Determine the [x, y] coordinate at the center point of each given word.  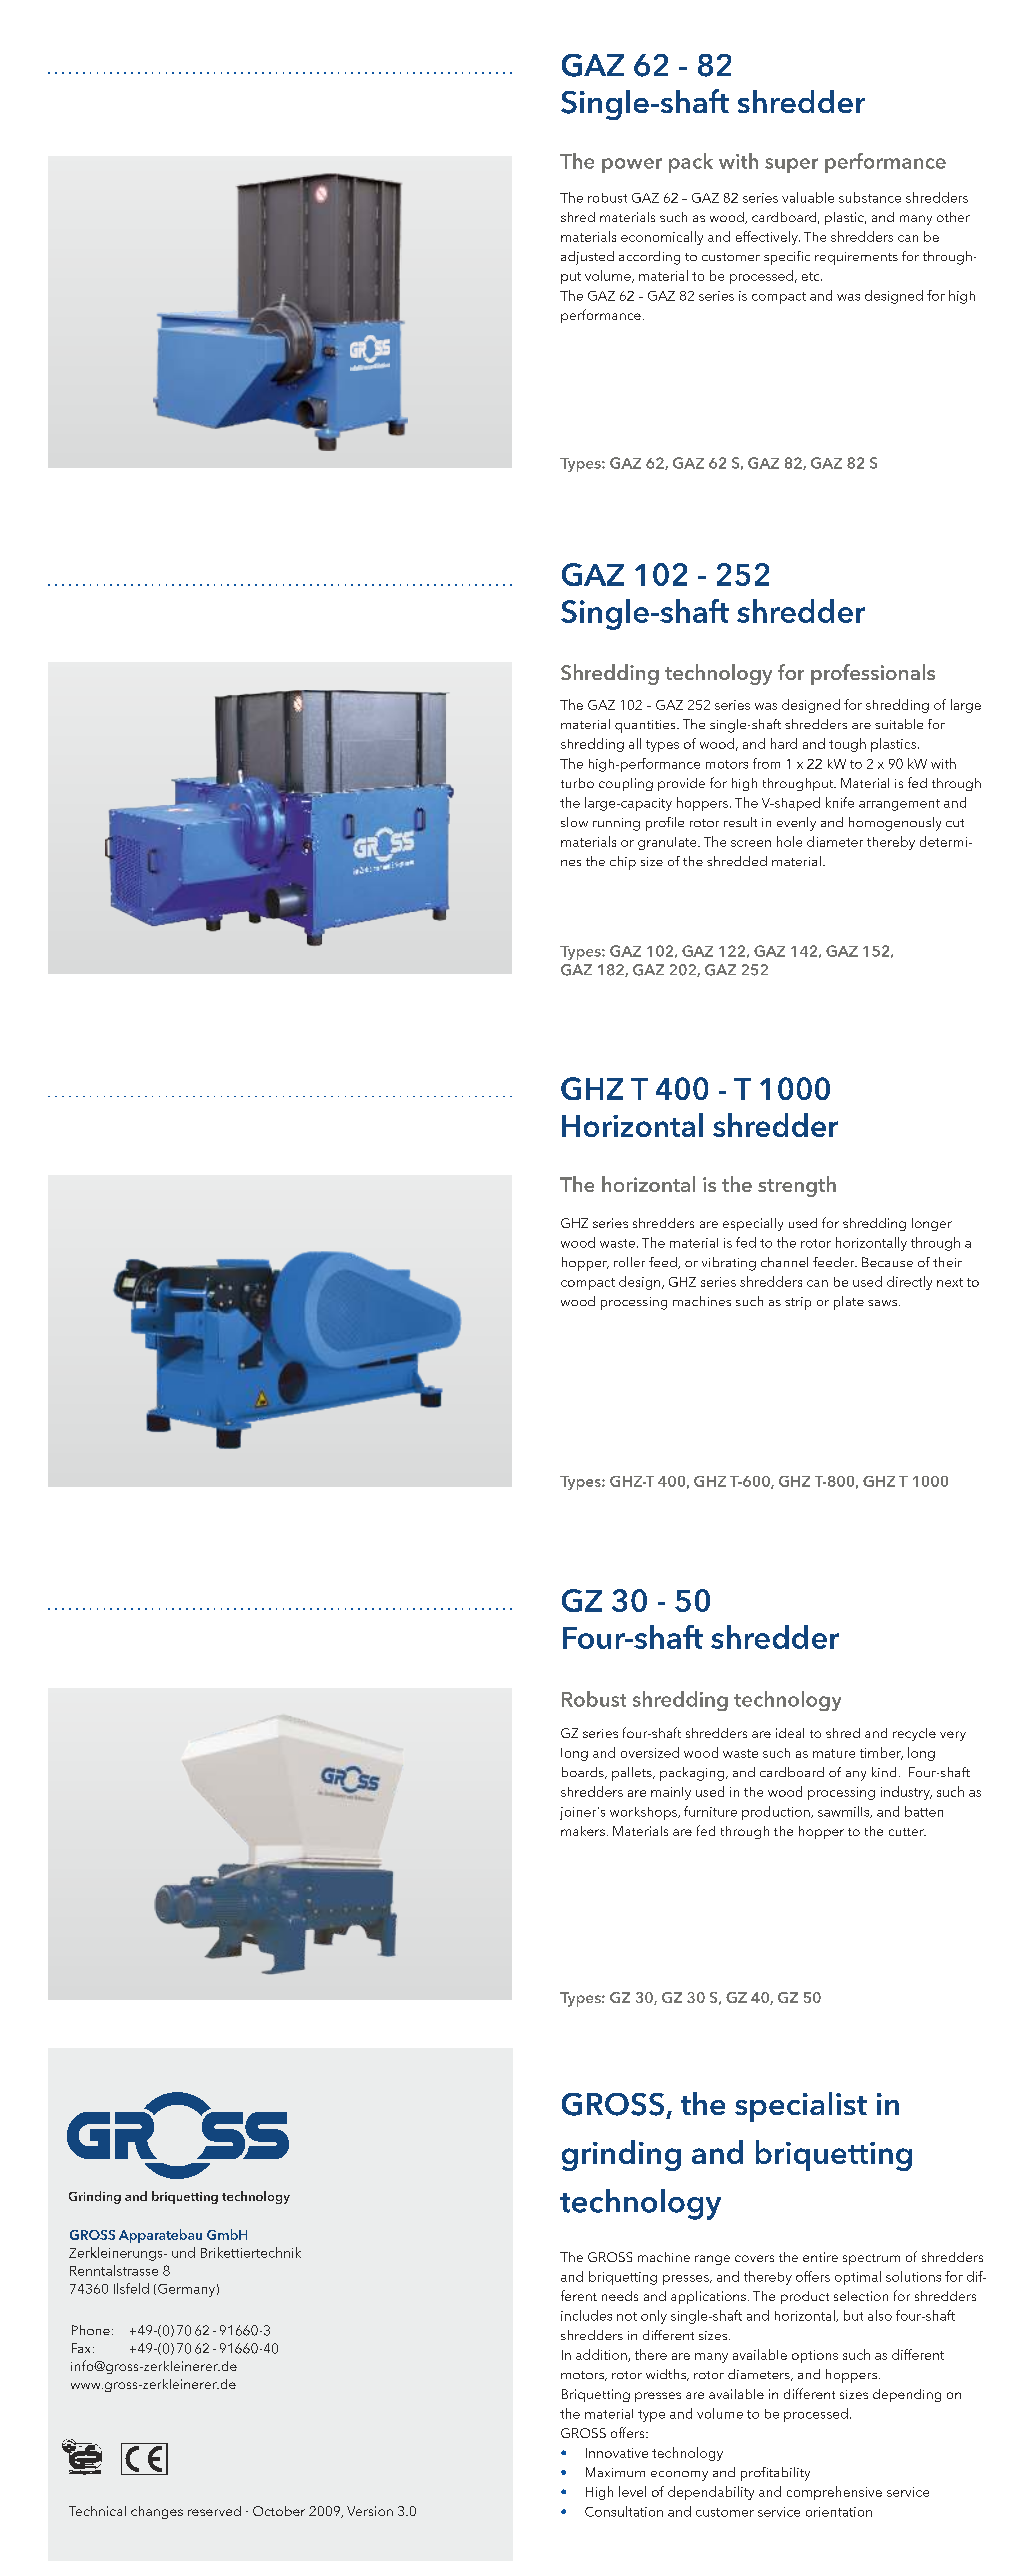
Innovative [617, 2453]
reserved [214, 2511]
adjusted [587, 258]
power [632, 165]
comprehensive [834, 2493]
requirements [856, 258]
